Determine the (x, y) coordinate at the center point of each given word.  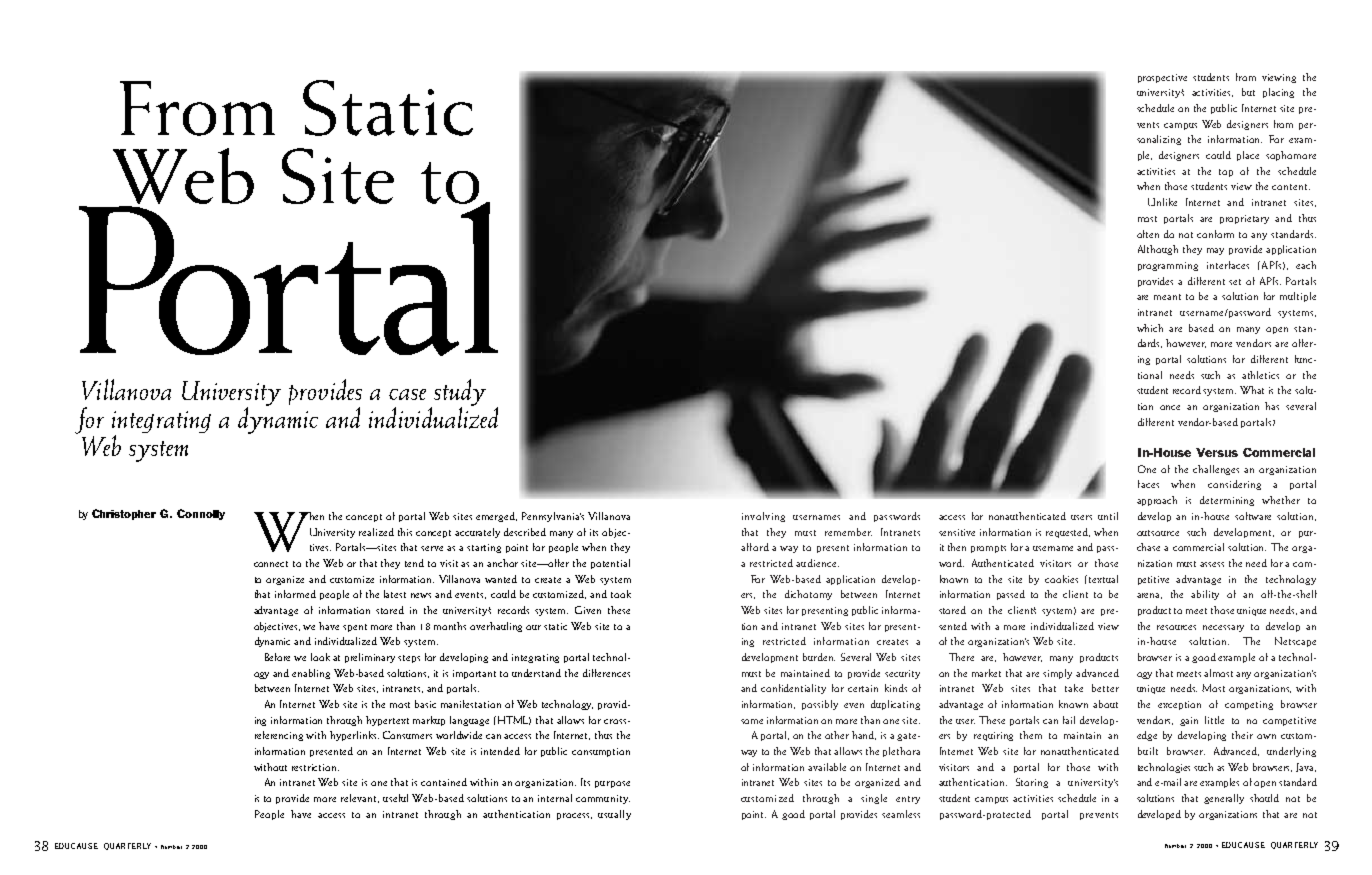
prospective (1162, 78)
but (1248, 92)
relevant (360, 798)
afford (755, 547)
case (407, 394)
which (1150, 328)
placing (1278, 93)
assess (1212, 564)
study (458, 393)
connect (271, 564)
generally (1224, 799)
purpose (612, 784)
